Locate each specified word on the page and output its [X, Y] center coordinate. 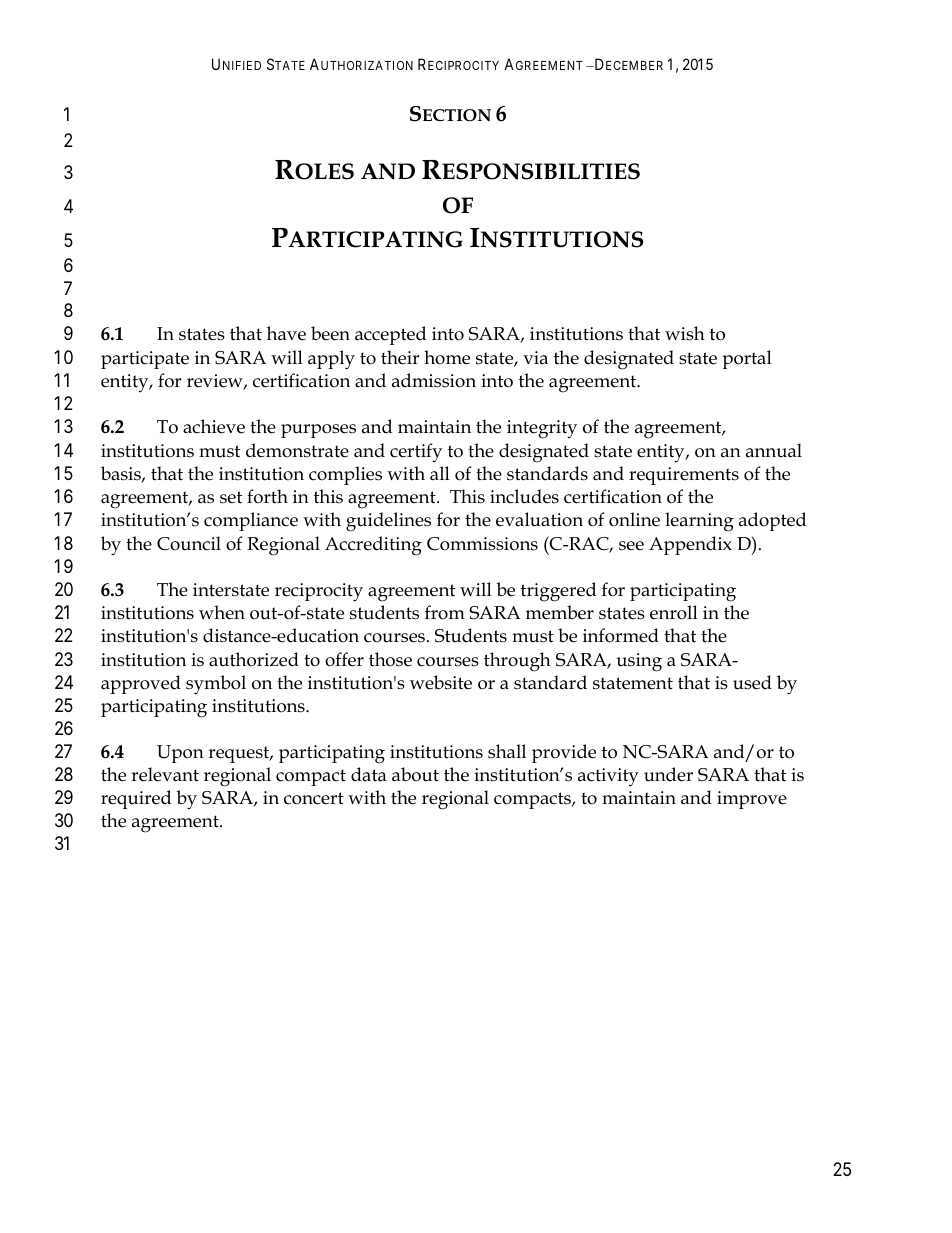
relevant [165, 774]
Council [189, 543]
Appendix [690, 545]
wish [685, 333]
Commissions [482, 544]
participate [145, 360]
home [447, 357]
